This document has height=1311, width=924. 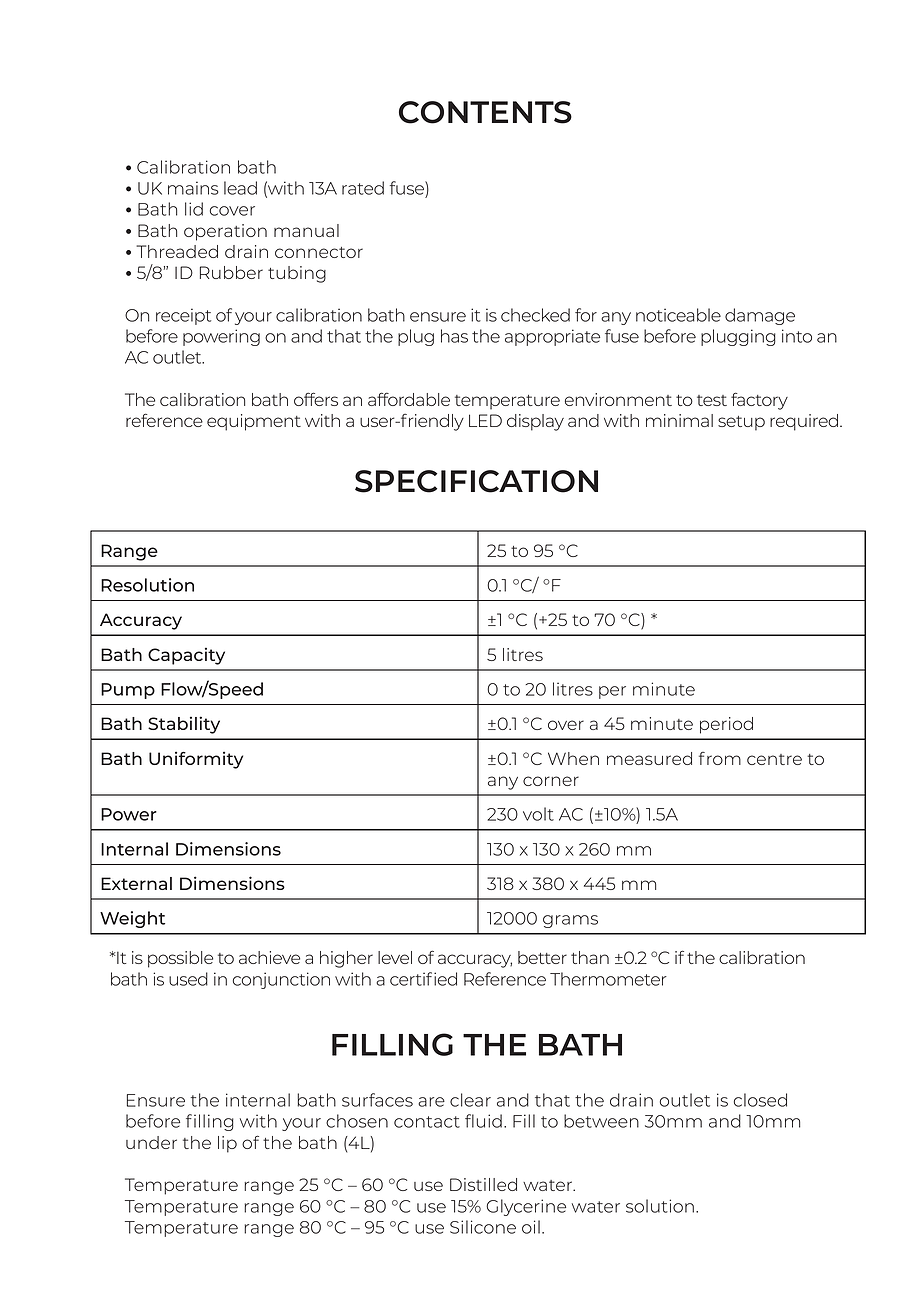 What do you see at coordinates (227, 1144) in the document?
I see `lip` at bounding box center [227, 1144].
